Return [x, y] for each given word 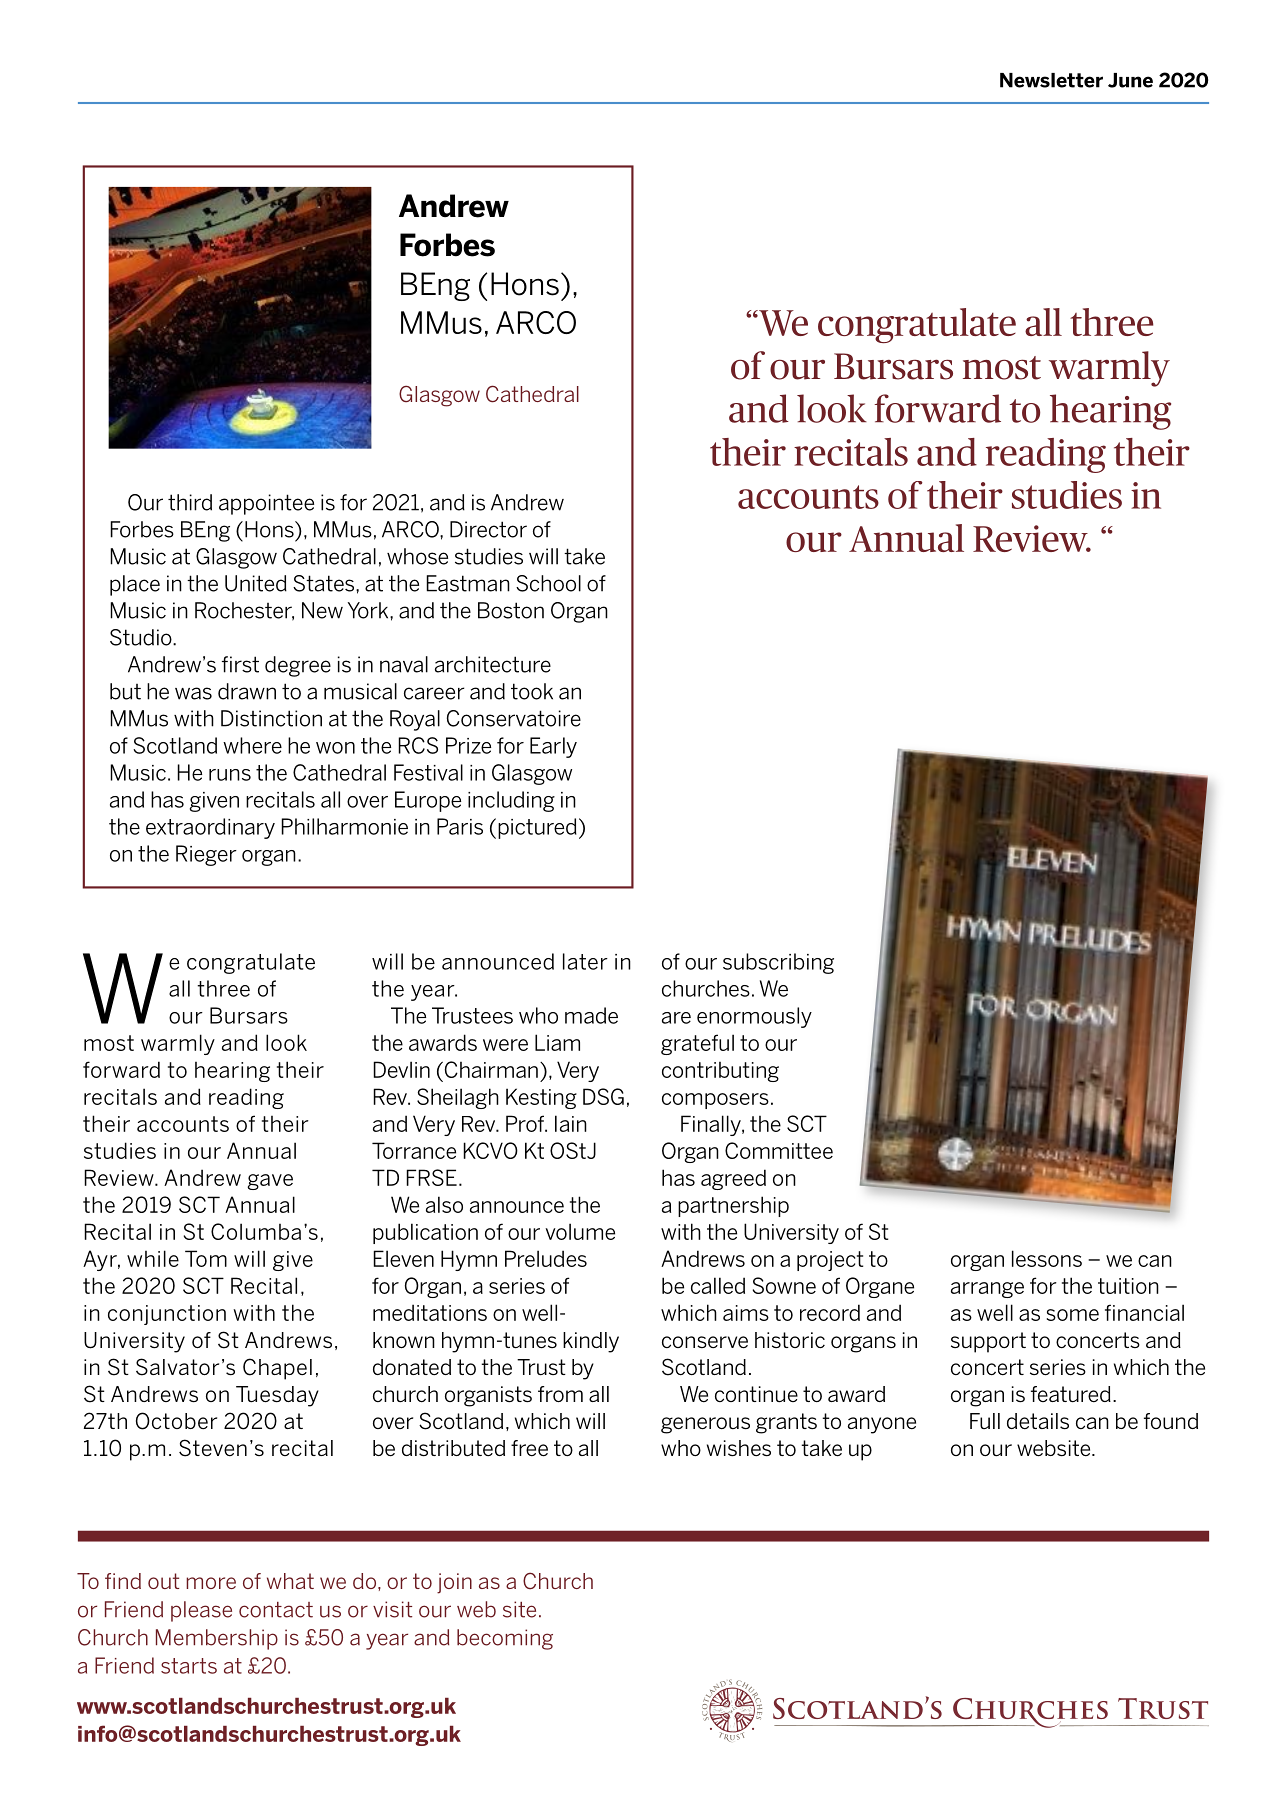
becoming [505, 1639]
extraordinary [210, 828]
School [548, 583]
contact [276, 1610]
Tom [206, 1258]
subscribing [778, 963]
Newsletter [1051, 80]
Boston [511, 610]
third [190, 502]
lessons [1047, 1258]
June [1130, 80]
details [1038, 1421]
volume [580, 1231]
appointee [266, 504]
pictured [537, 828]
